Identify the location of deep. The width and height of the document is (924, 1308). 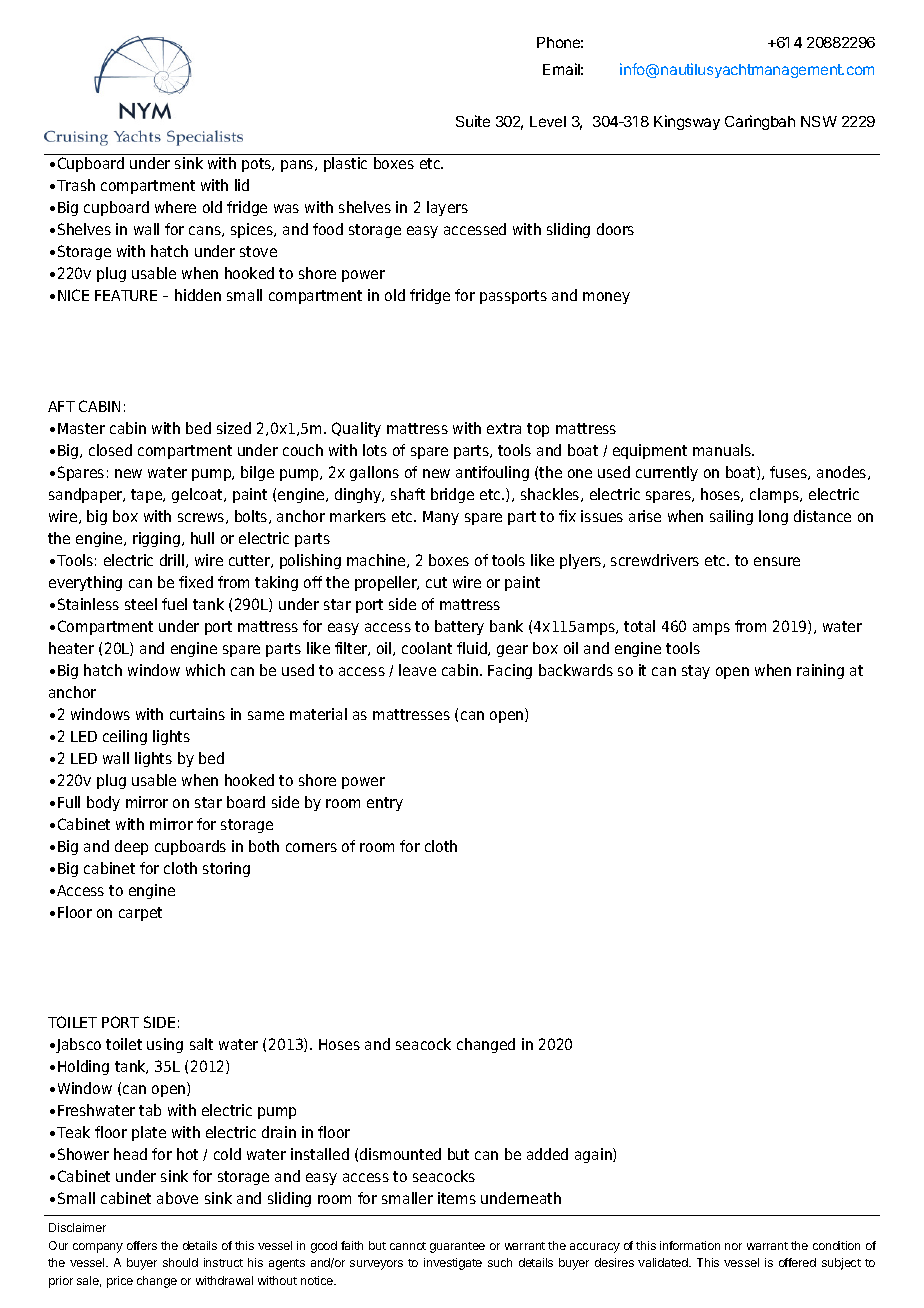
(131, 847).
